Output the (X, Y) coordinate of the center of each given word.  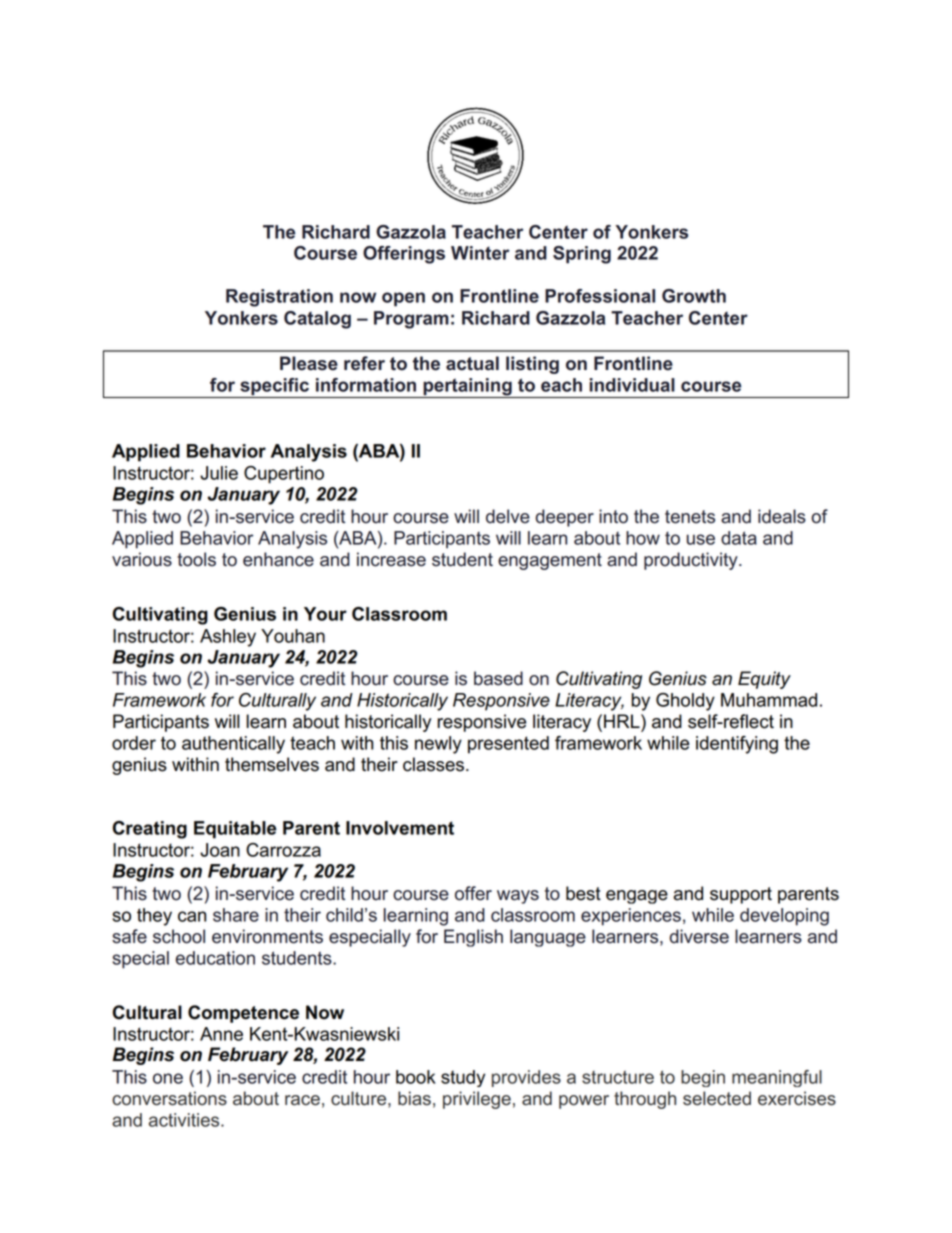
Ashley (228, 638)
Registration (279, 298)
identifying (737, 745)
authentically (233, 745)
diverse (699, 936)
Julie (219, 473)
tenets (690, 517)
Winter (480, 253)
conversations (169, 1098)
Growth (694, 296)
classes (435, 764)
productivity (692, 561)
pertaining (467, 388)
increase (391, 559)
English (473, 938)
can (192, 916)
